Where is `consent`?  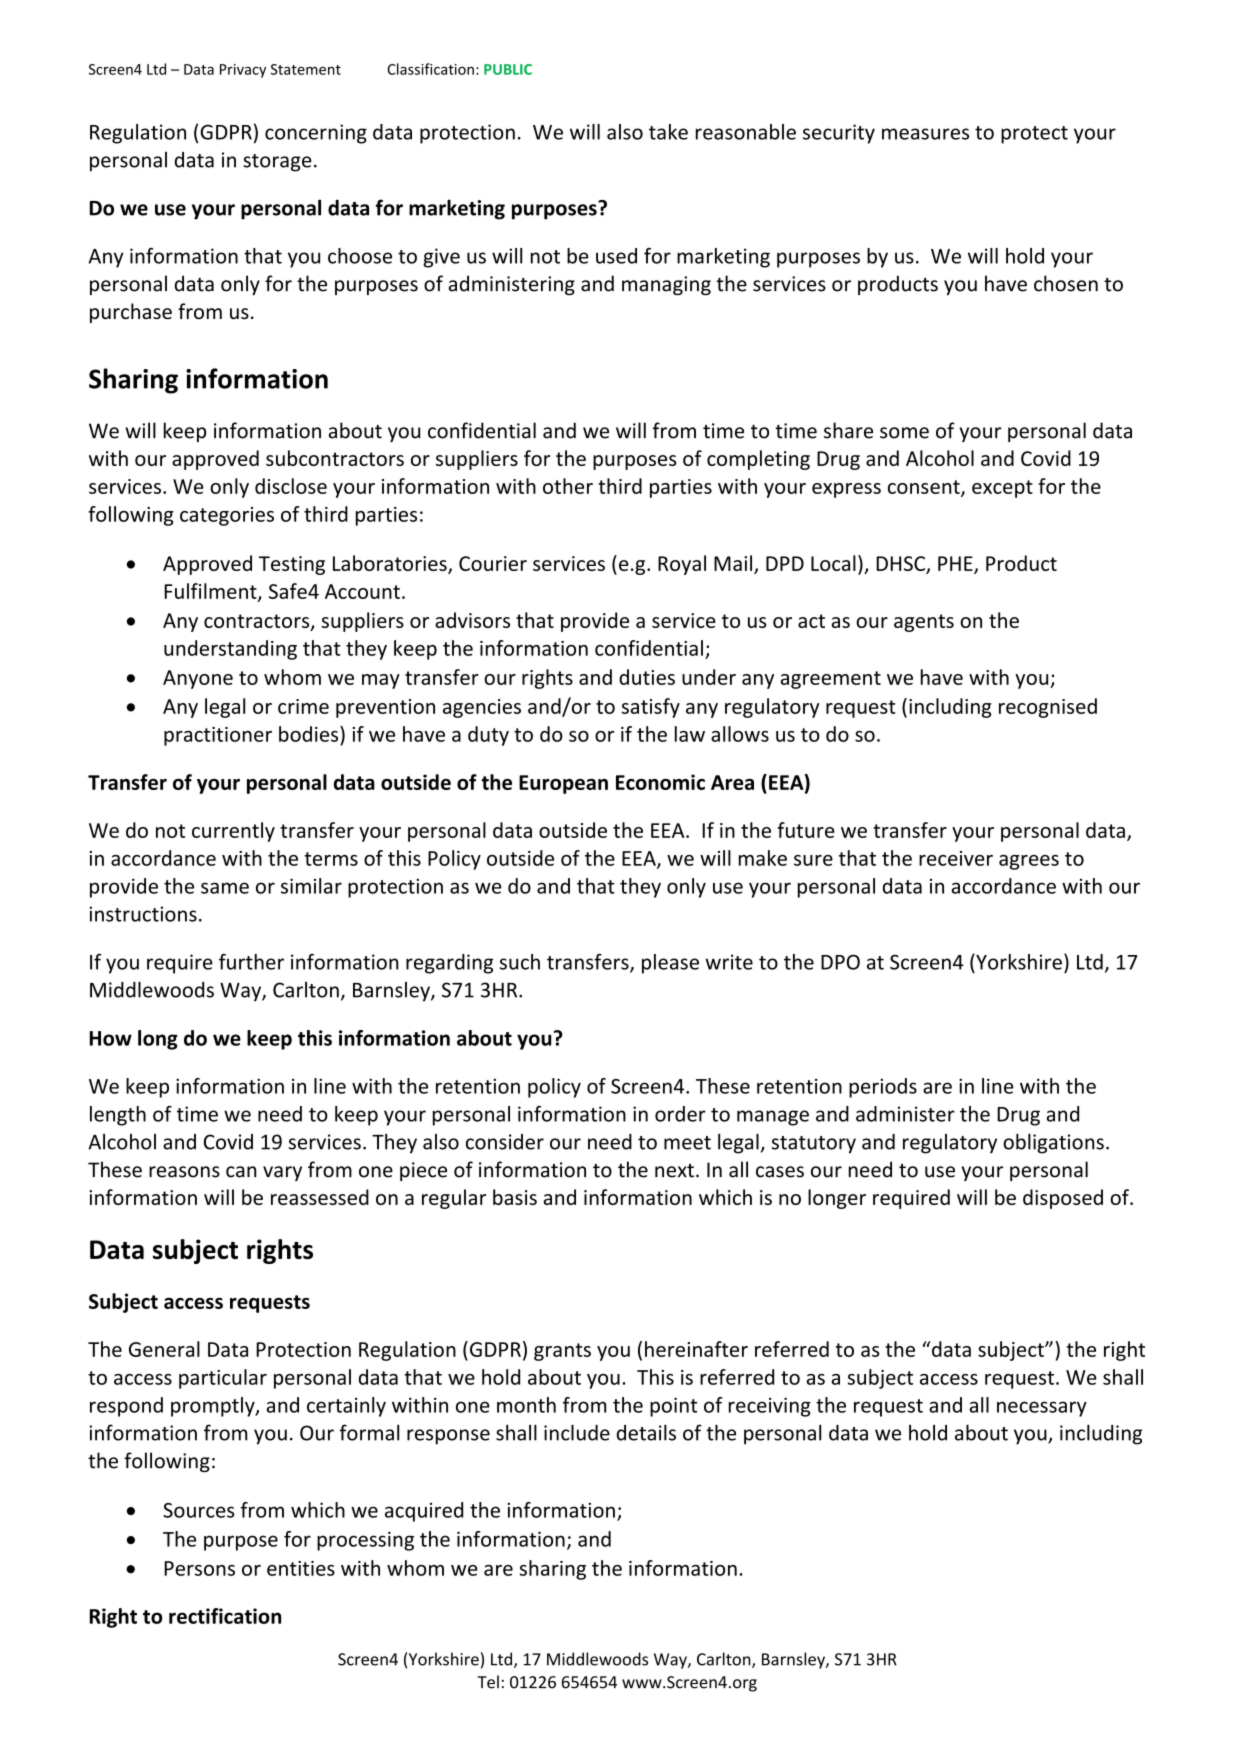 consent is located at coordinates (925, 488).
